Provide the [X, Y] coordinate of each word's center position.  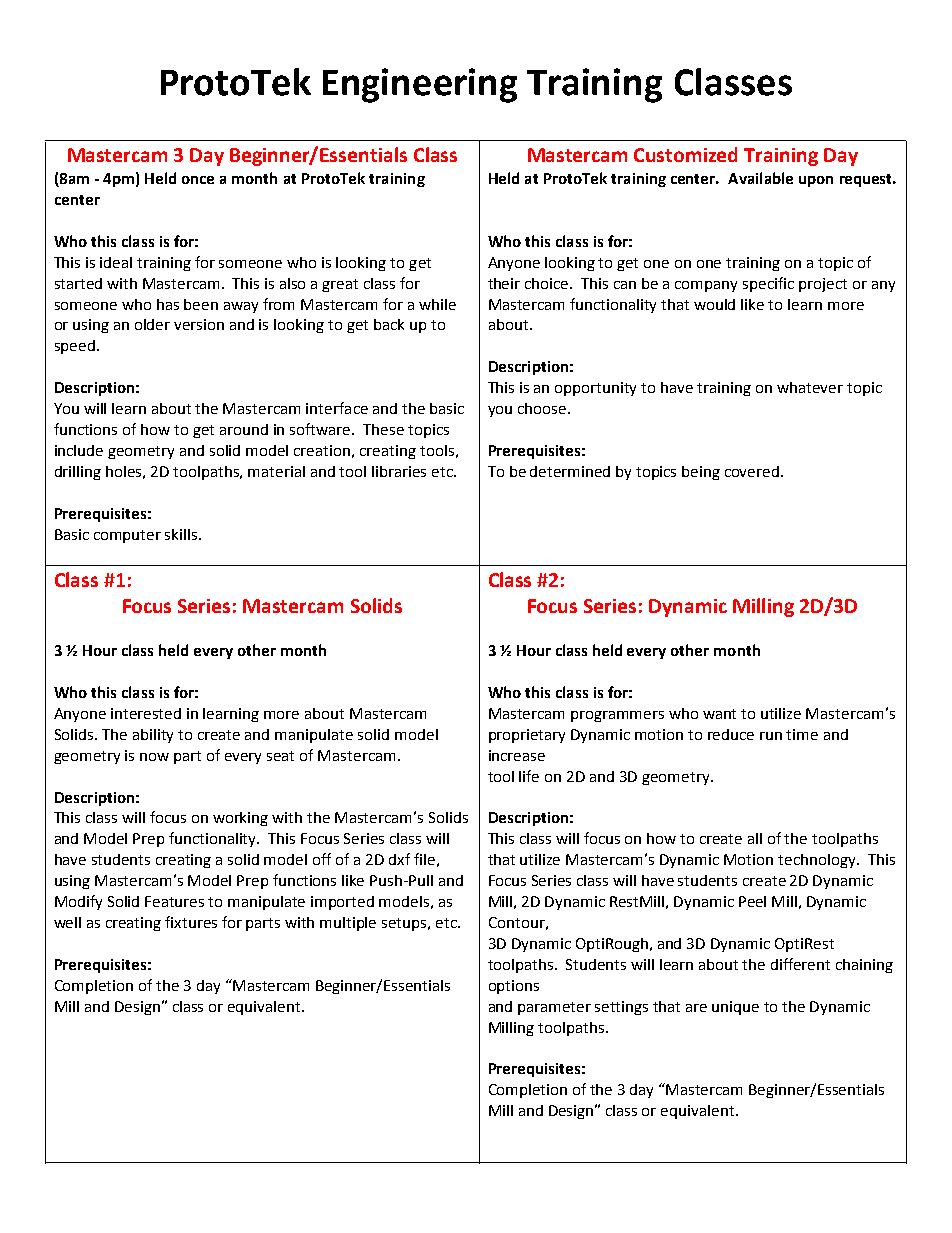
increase [517, 755]
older [152, 324]
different [800, 964]
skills [182, 534]
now [154, 757]
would [714, 304]
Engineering [420, 85]
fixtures [191, 922]
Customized [685, 154]
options [514, 987]
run [771, 736]
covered [752, 471]
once [198, 180]
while [437, 304]
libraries [399, 471]
